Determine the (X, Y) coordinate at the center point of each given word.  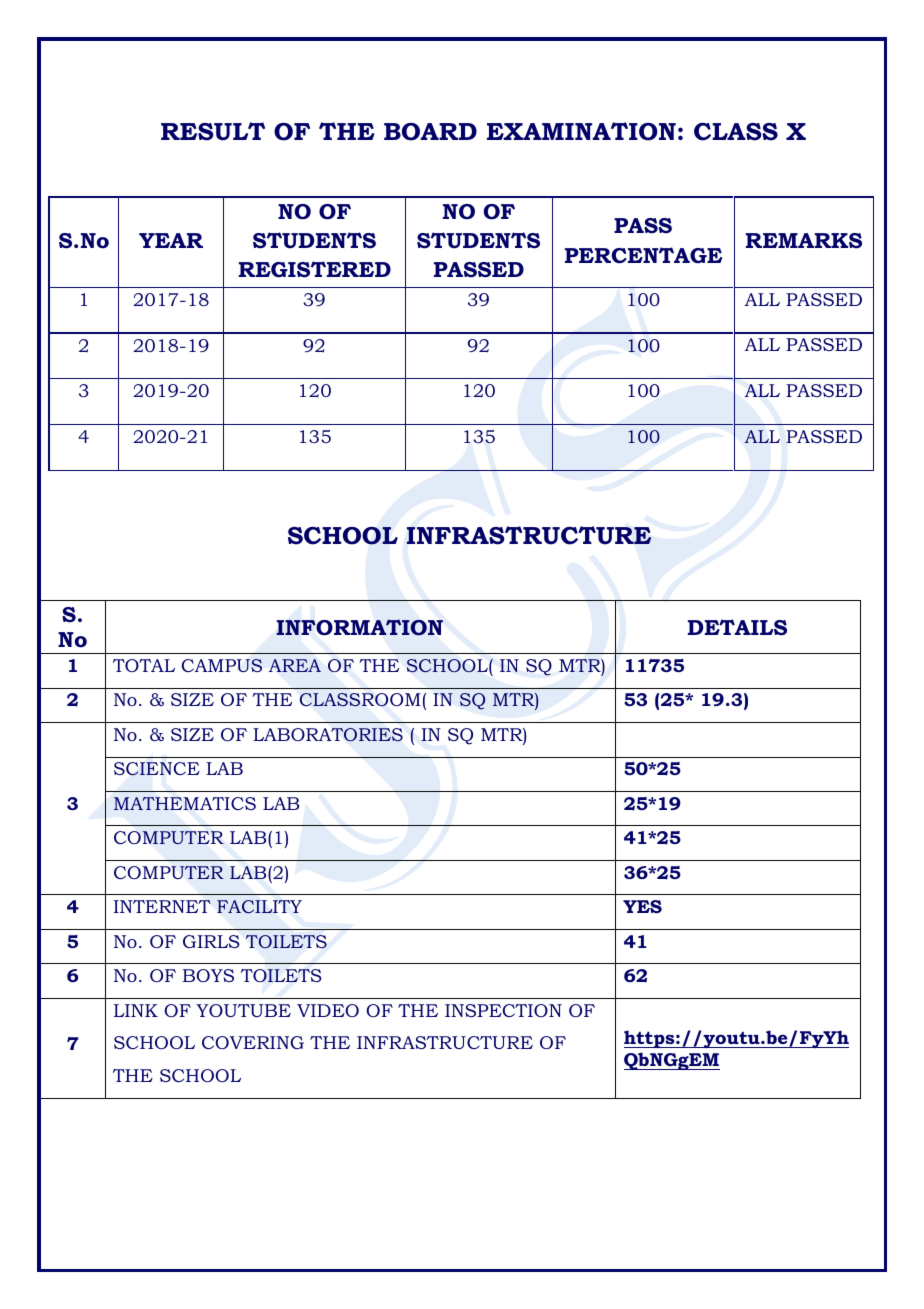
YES (642, 906)
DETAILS (737, 627)
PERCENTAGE (643, 255)
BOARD (430, 132)
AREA (295, 665)
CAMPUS (222, 665)
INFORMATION (359, 627)
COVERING (253, 1042)
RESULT (213, 131)
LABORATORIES (328, 735)
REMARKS (804, 241)
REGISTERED (315, 269)
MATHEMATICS (185, 803)
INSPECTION (503, 1010)
